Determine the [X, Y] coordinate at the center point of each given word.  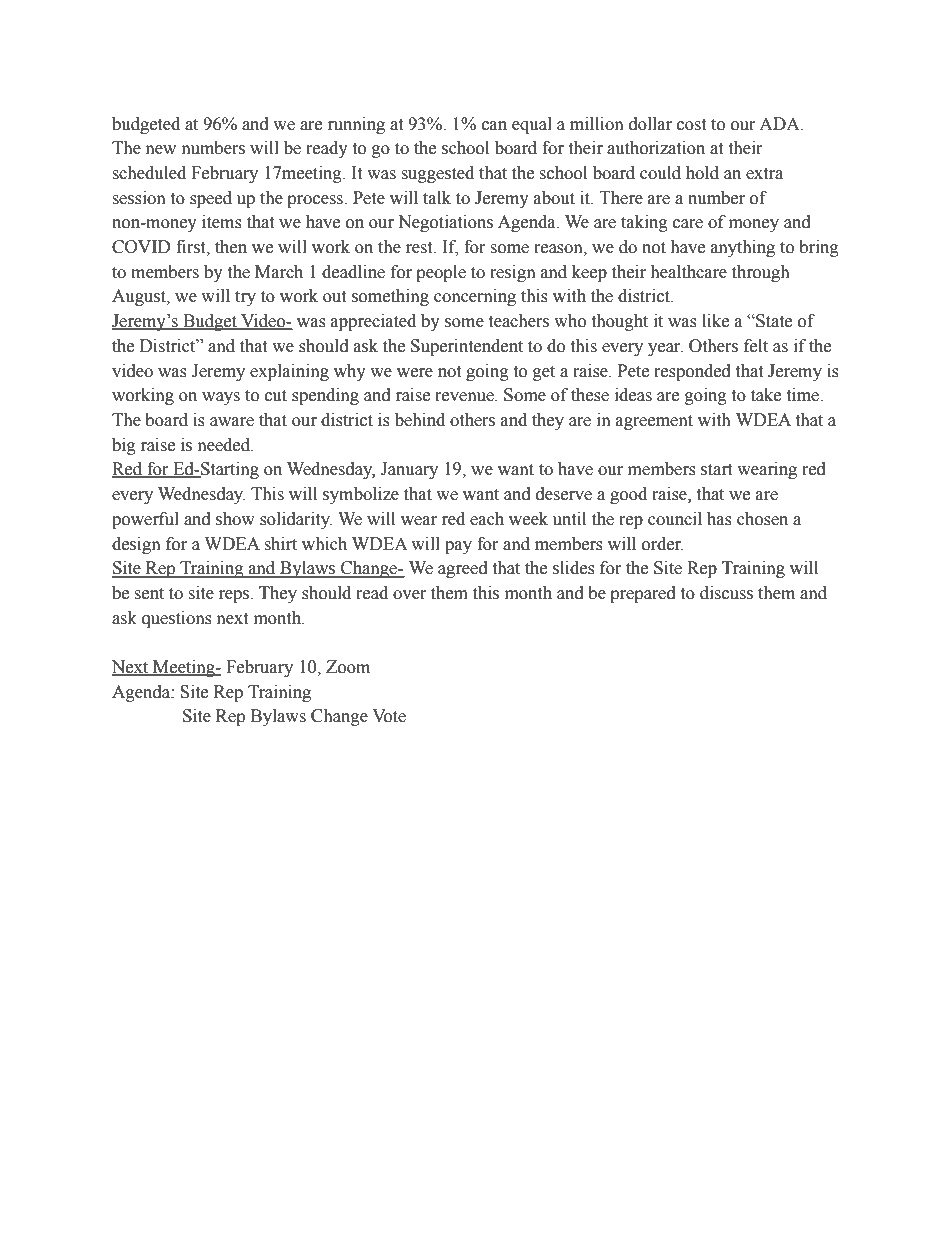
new [161, 150]
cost [691, 125]
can [494, 126]
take [766, 395]
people [441, 273]
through [761, 273]
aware [232, 422]
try [245, 298]
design [136, 545]
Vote [389, 716]
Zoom [348, 667]
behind [420, 420]
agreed [463, 569]
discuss [726, 593]
